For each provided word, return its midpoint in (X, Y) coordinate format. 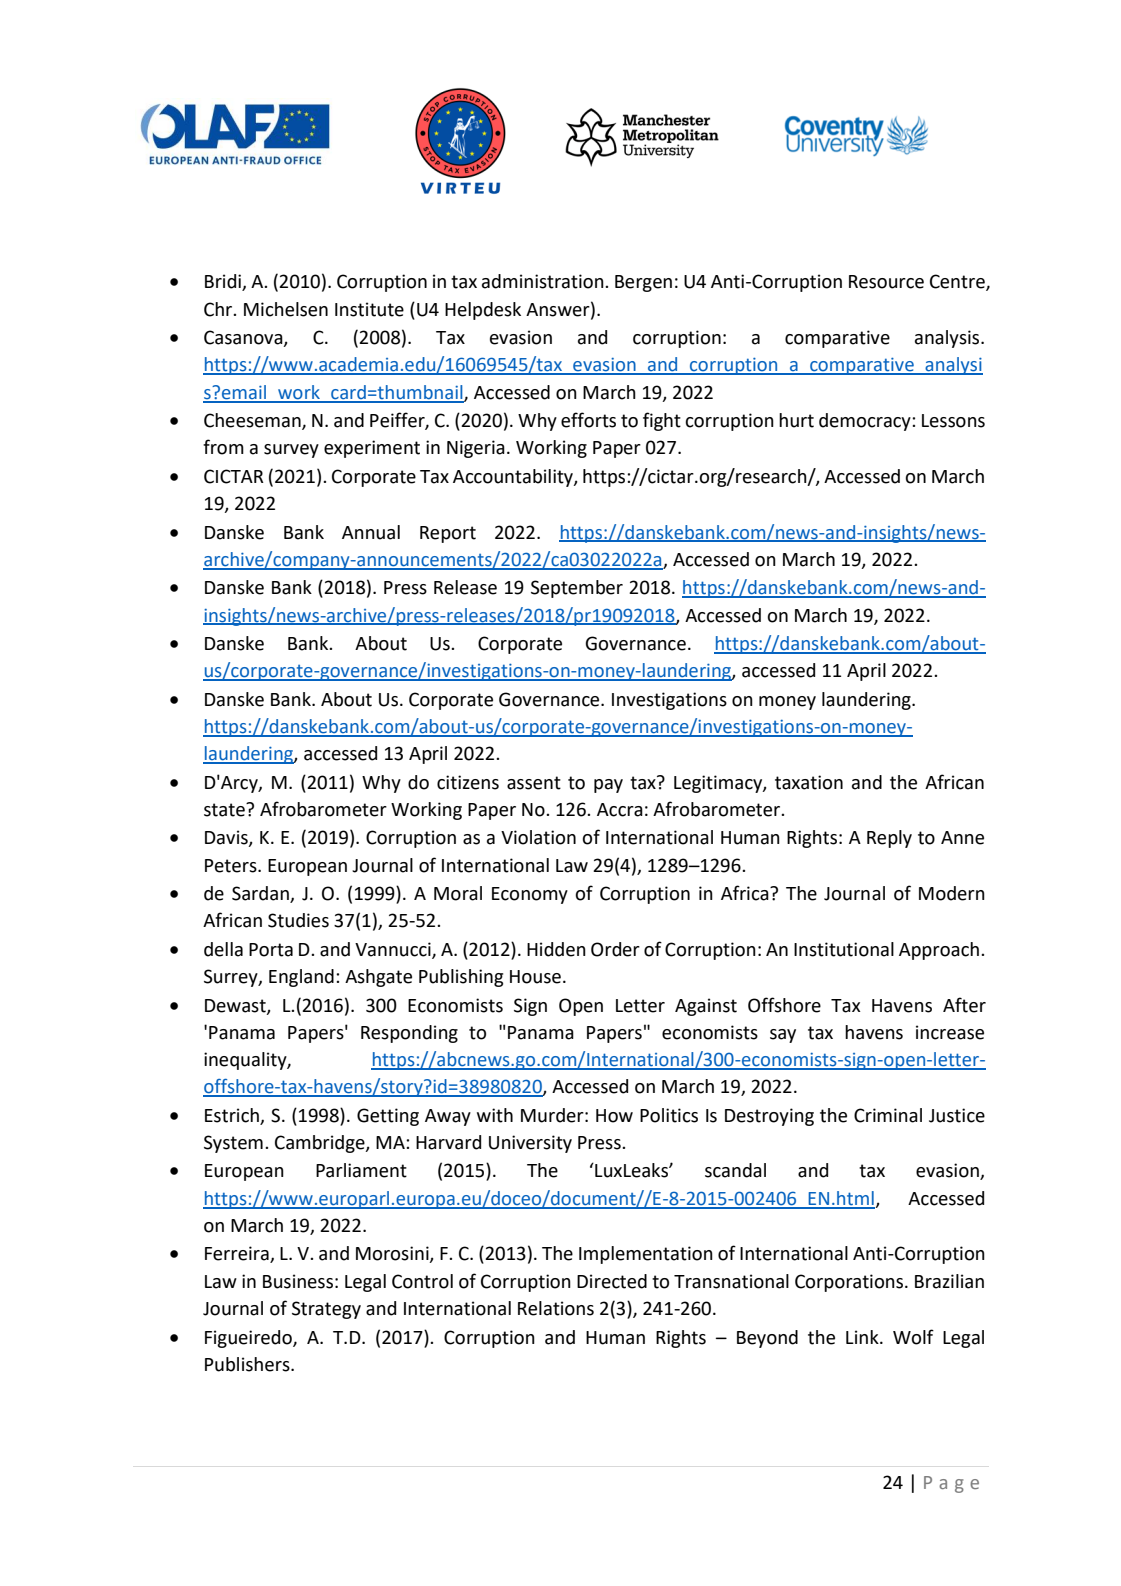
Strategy (326, 1310)
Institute (369, 309)
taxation (809, 782)
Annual (371, 532)
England (301, 978)
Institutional (844, 949)
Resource (886, 282)
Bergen (643, 283)
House (535, 977)
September (577, 589)
